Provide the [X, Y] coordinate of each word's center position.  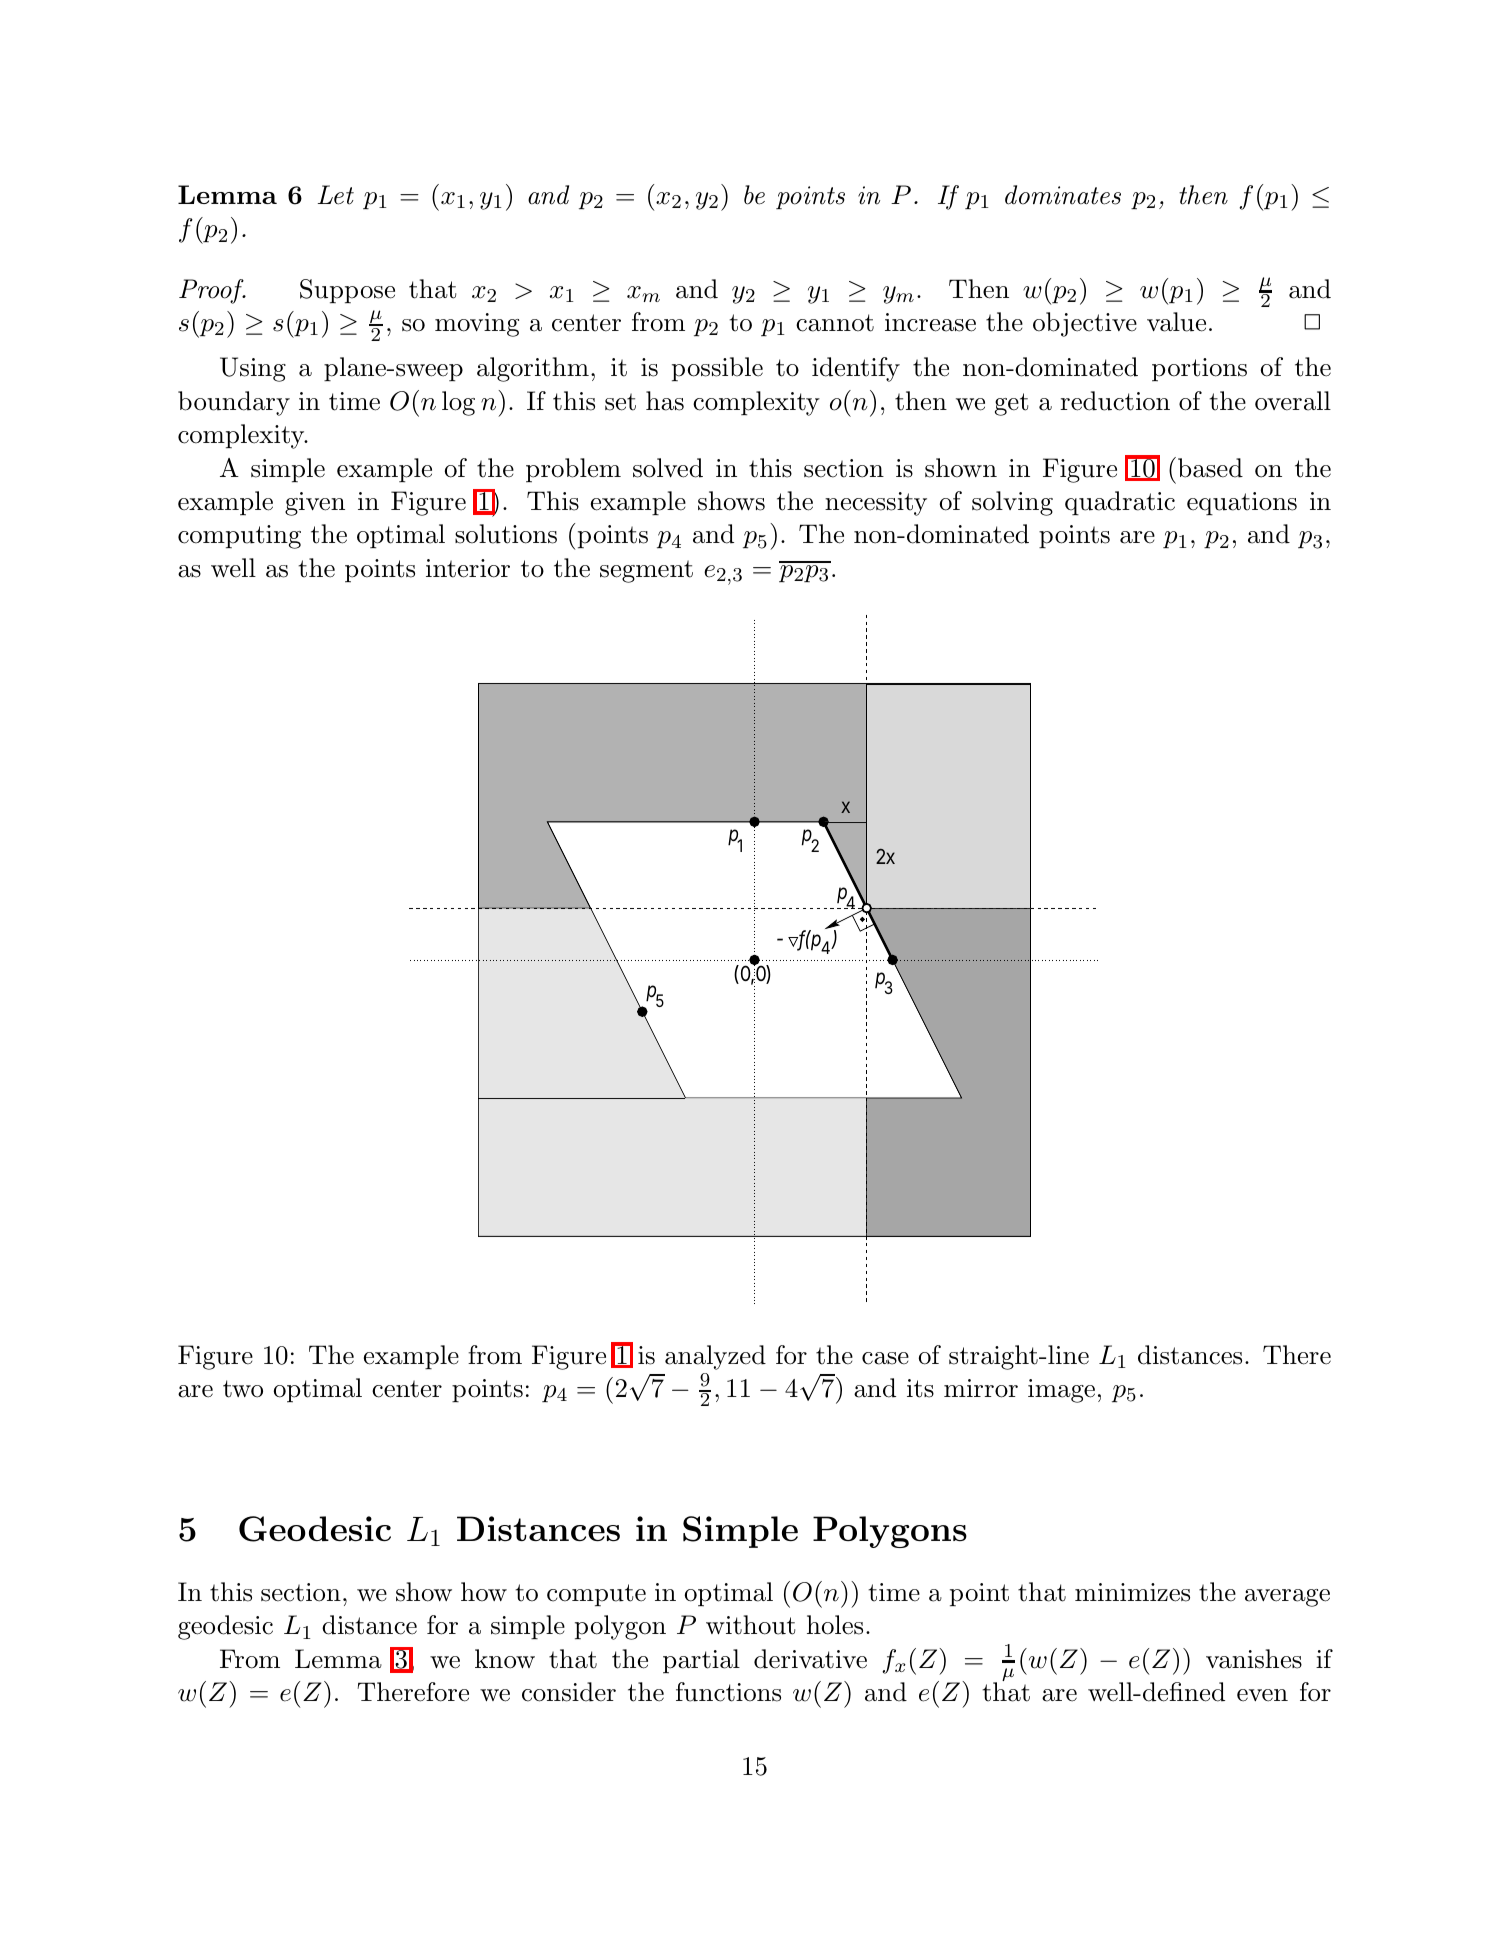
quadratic [1120, 503]
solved [668, 468]
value [1176, 322]
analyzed [715, 1357]
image [1061, 1391]
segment [646, 571]
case [885, 1358]
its [920, 1388]
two [243, 1389]
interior [468, 568]
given [315, 504]
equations [1242, 504]
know [505, 1659]
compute [596, 1595]
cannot [835, 323]
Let [336, 195]
